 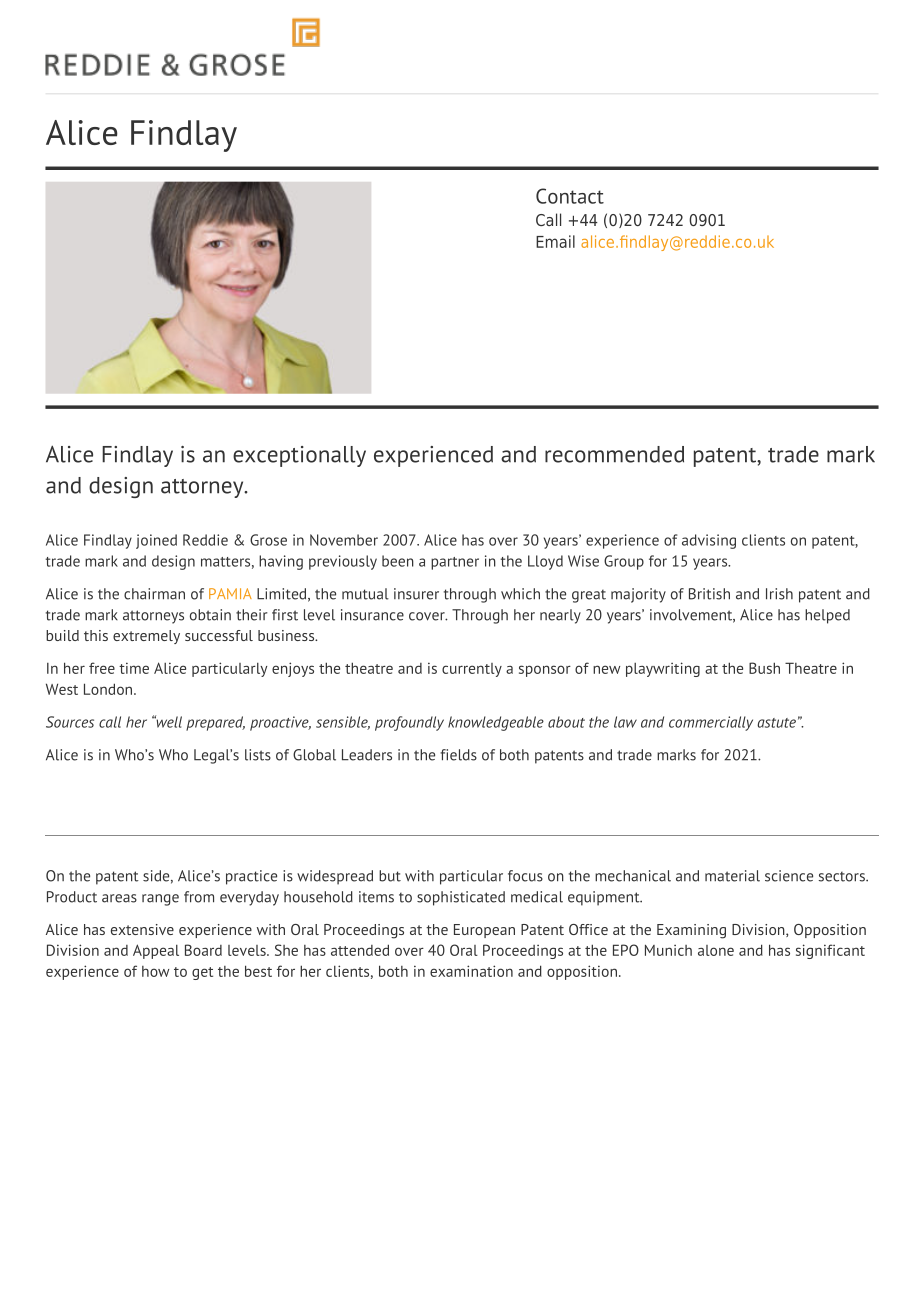 What do you see at coordinates (154, 594) in the screenshot?
I see `chairman` at bounding box center [154, 594].
